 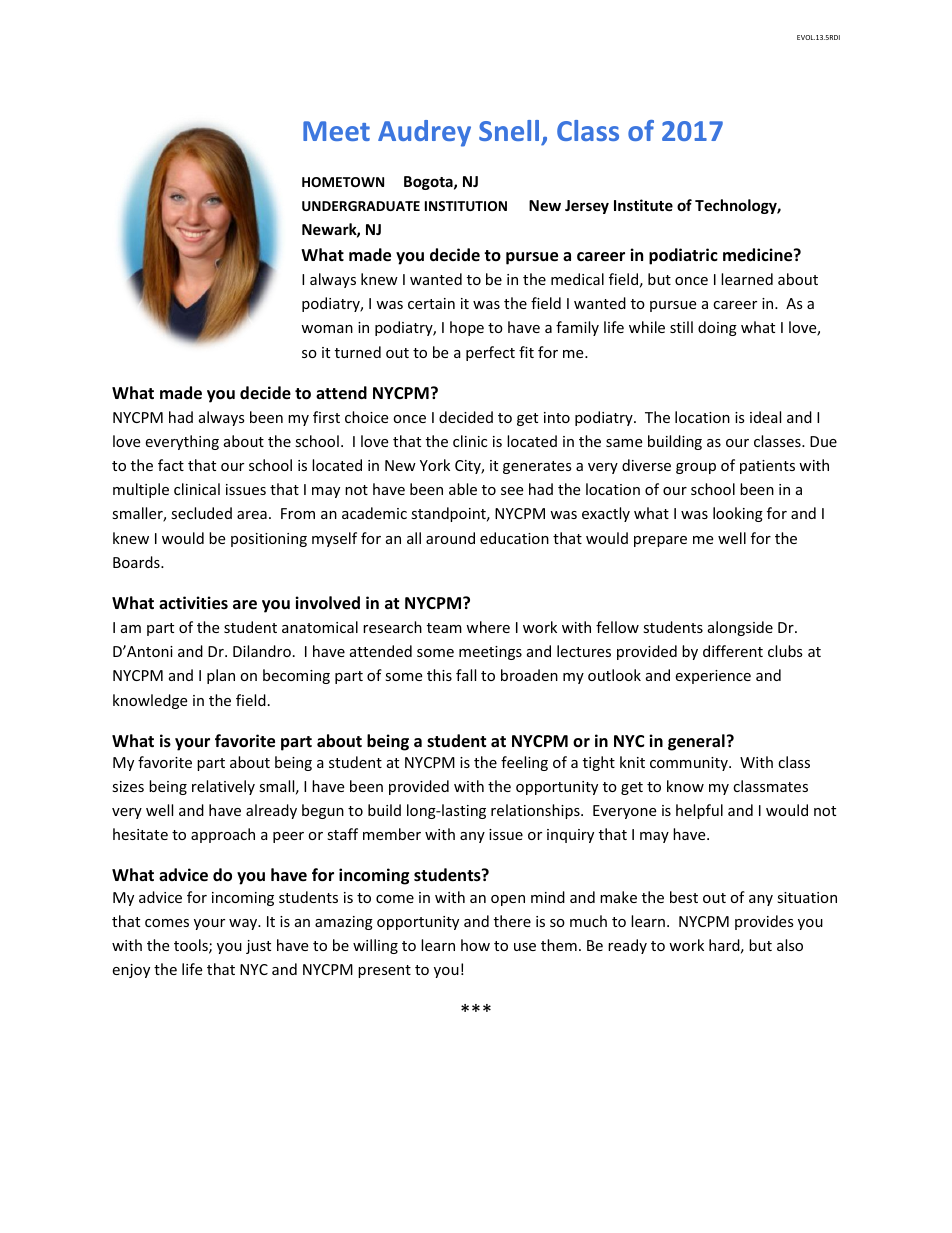 I want to click on how, so click(x=475, y=945).
